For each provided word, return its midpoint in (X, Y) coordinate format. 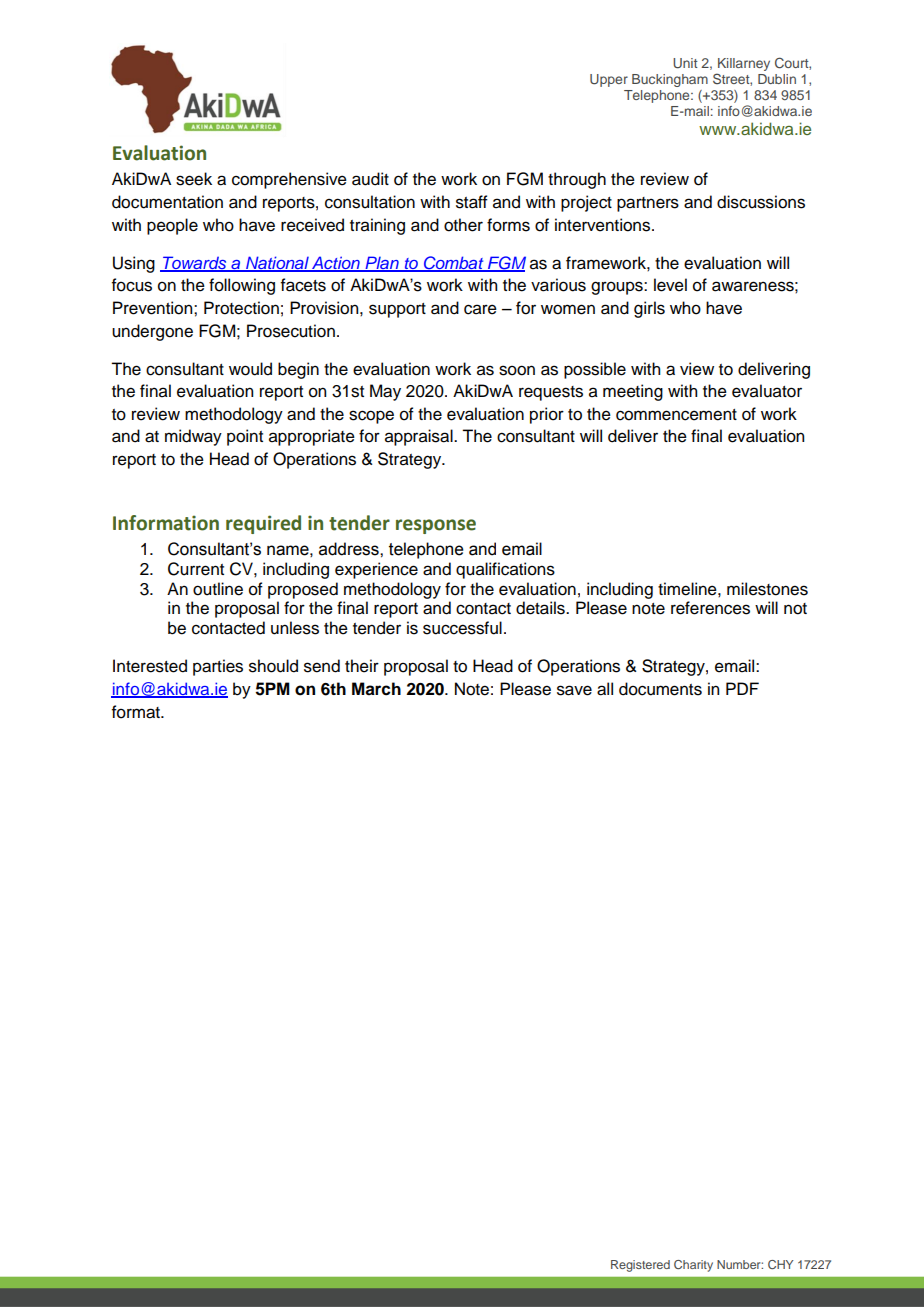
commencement (676, 415)
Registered (640, 1266)
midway (193, 437)
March (376, 689)
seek (194, 179)
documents (660, 689)
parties (218, 667)
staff (472, 202)
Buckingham (670, 80)
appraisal (420, 437)
